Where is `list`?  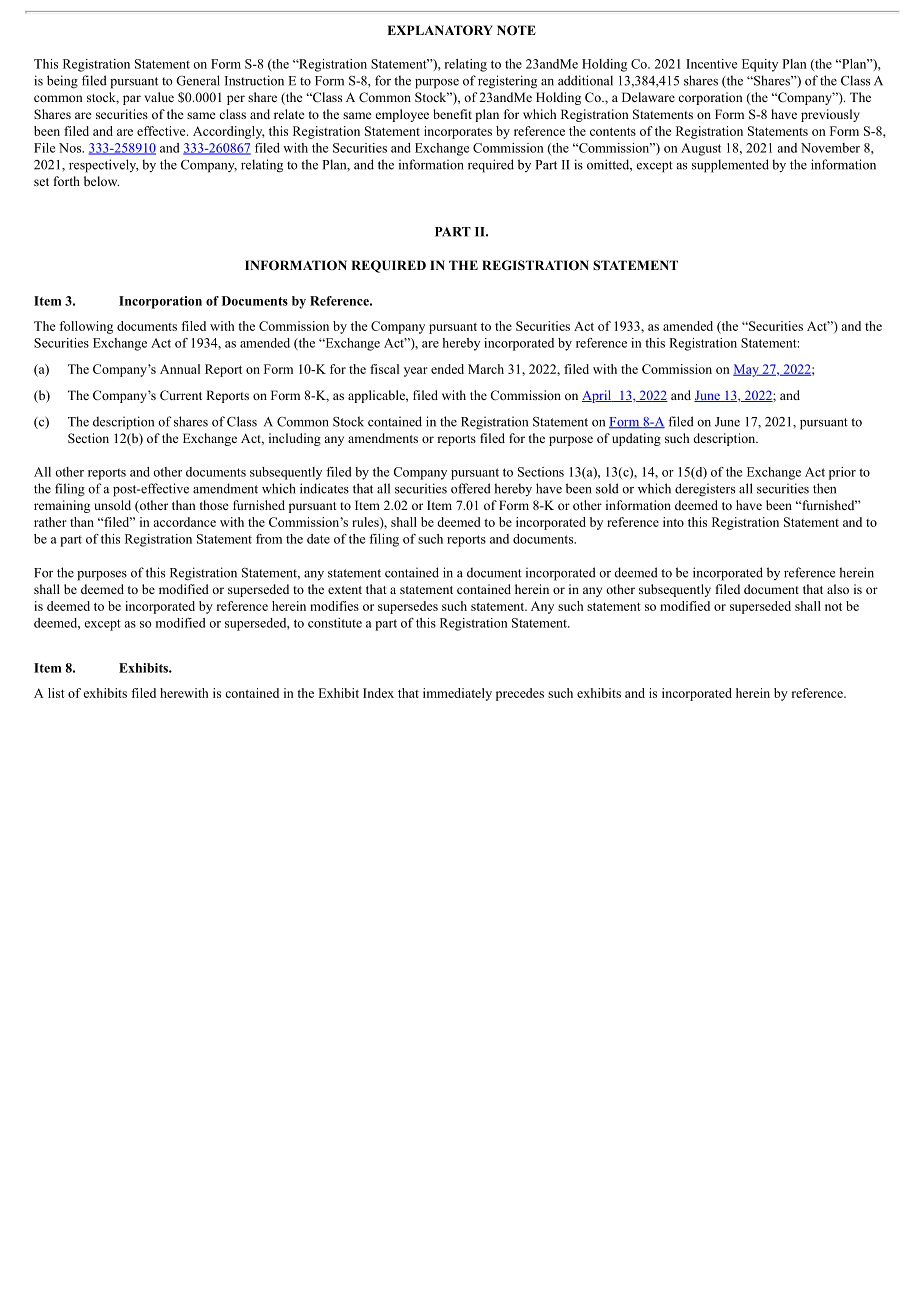 list is located at coordinates (56, 693).
